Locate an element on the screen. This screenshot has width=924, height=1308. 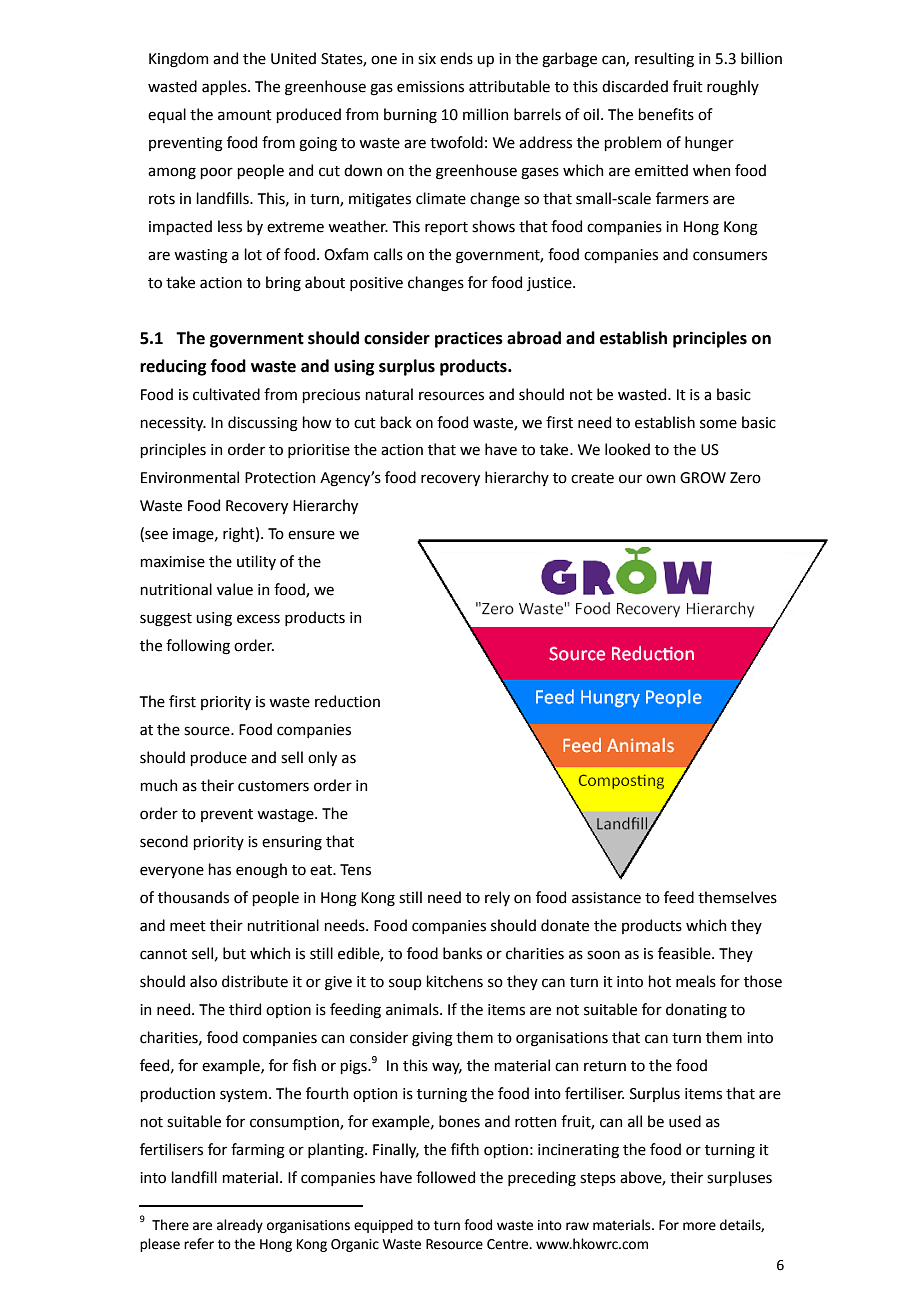
apples is located at coordinates (225, 87).
